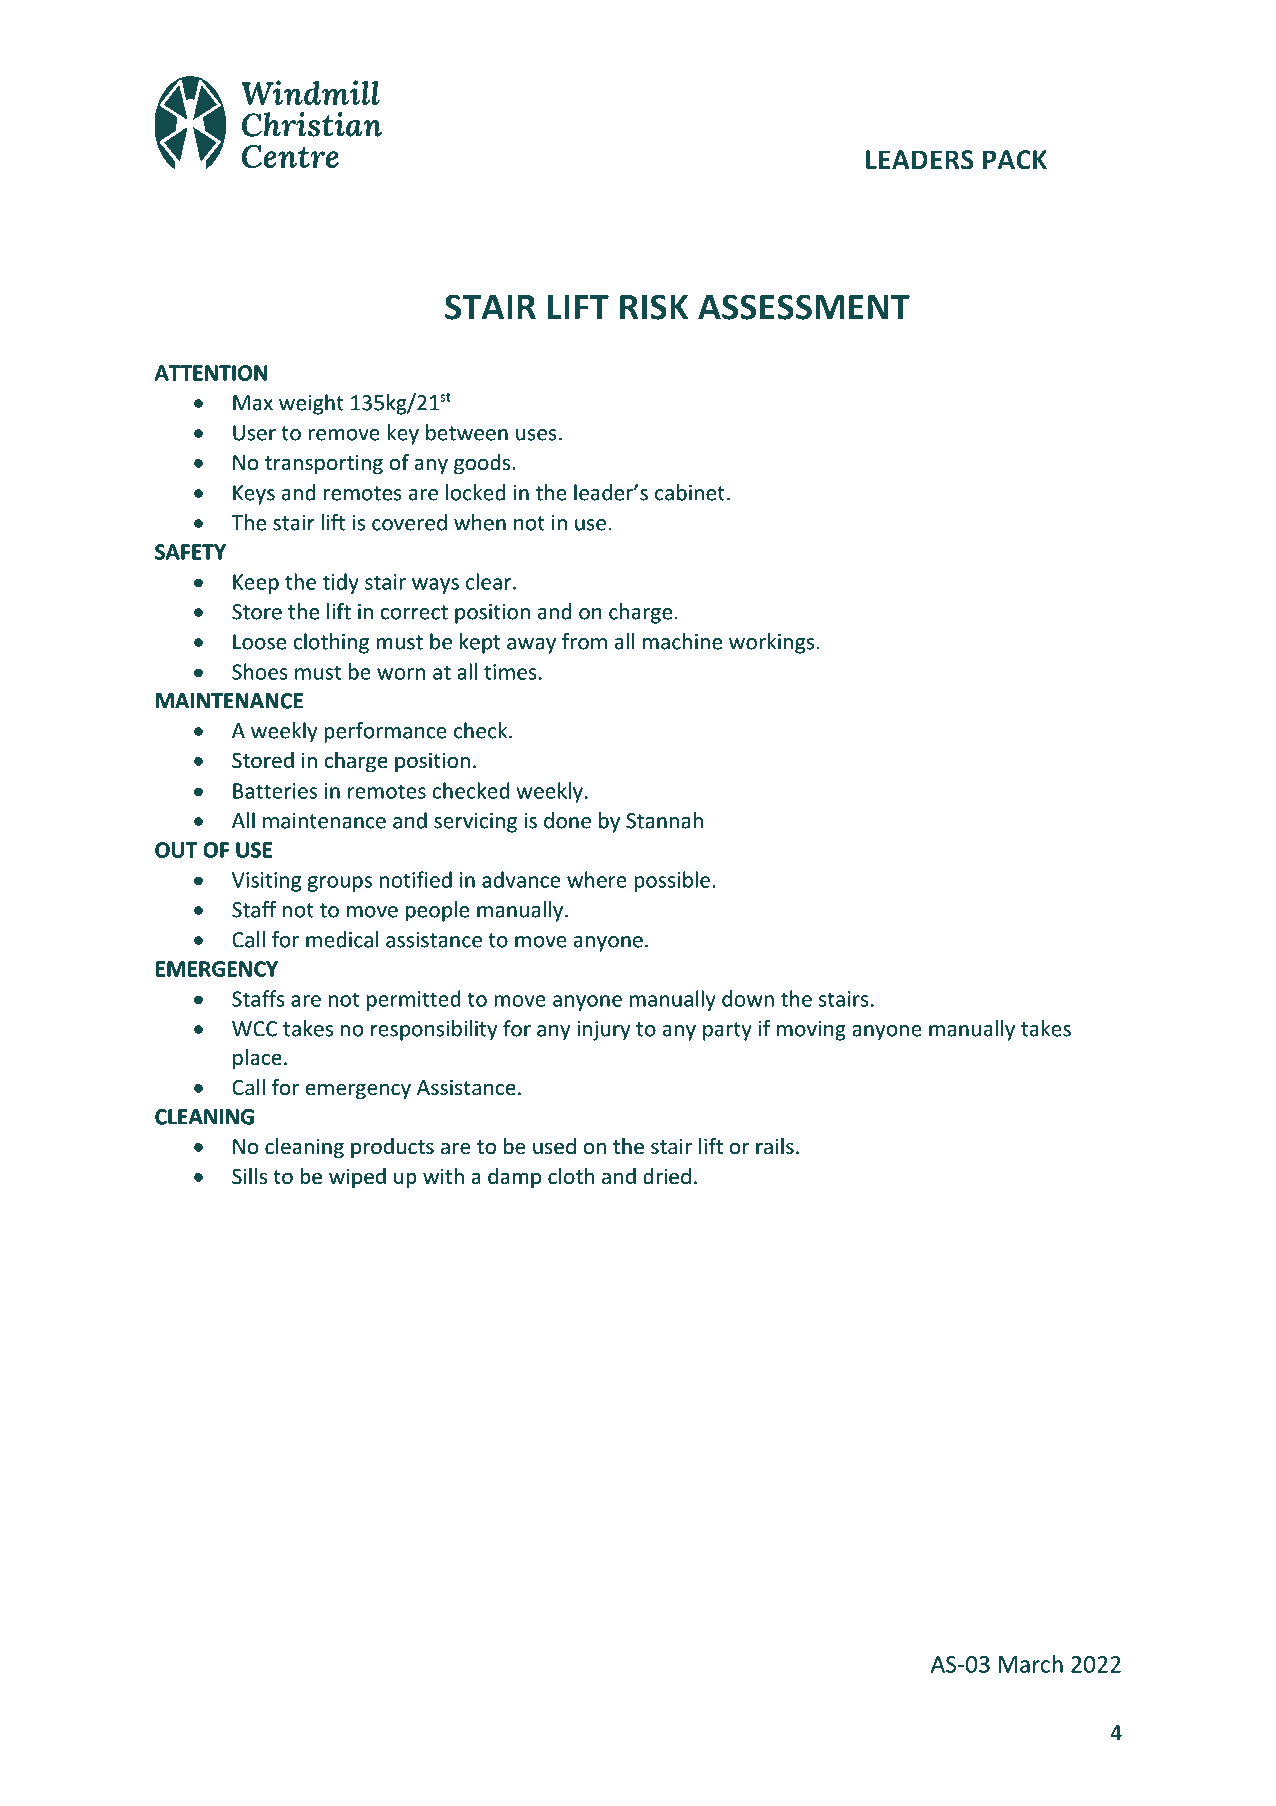 The image size is (1276, 1806). What do you see at coordinates (667, 1176) in the screenshot?
I see `dried` at bounding box center [667, 1176].
